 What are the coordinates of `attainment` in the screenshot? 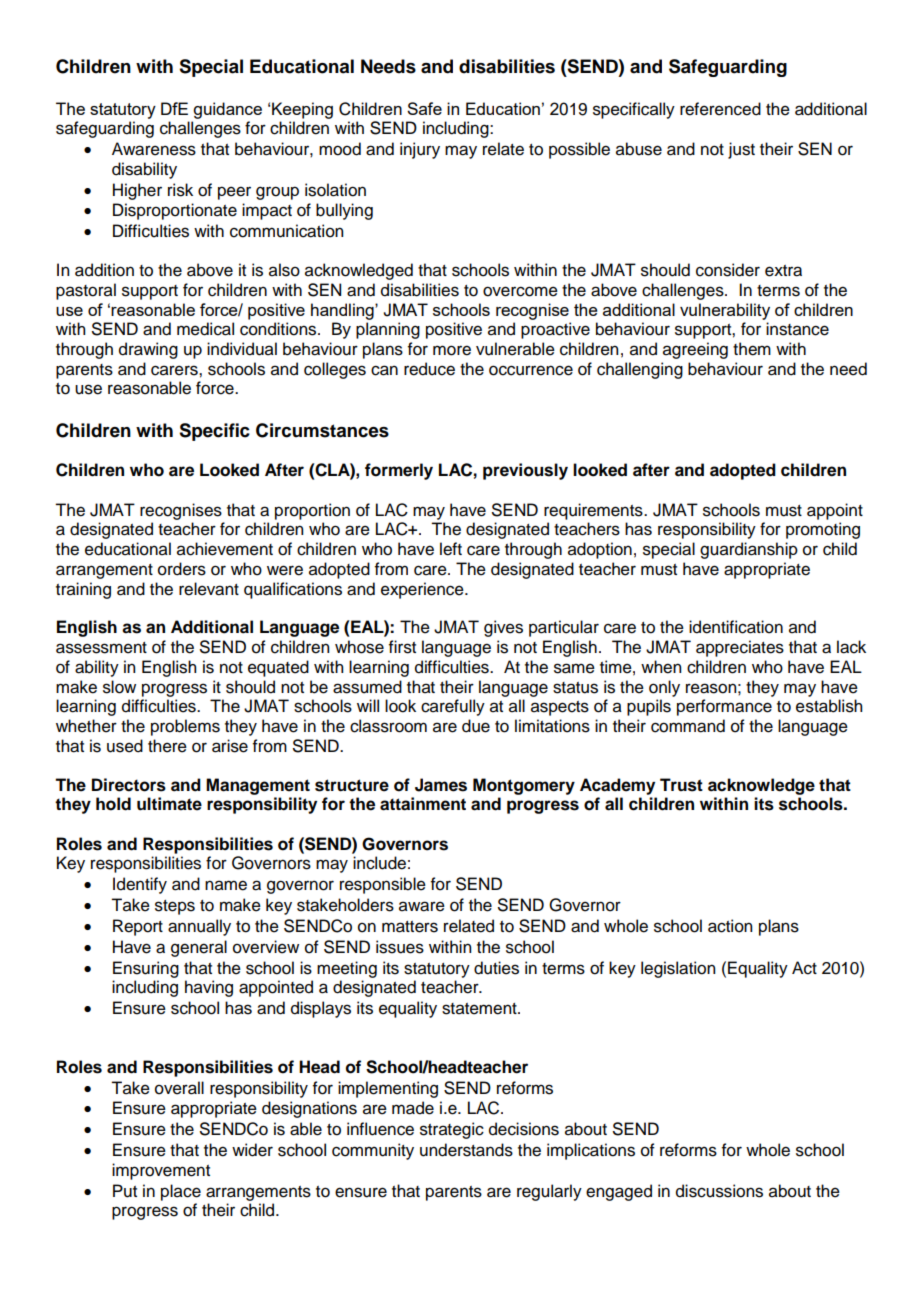 It's located at (423, 804).
